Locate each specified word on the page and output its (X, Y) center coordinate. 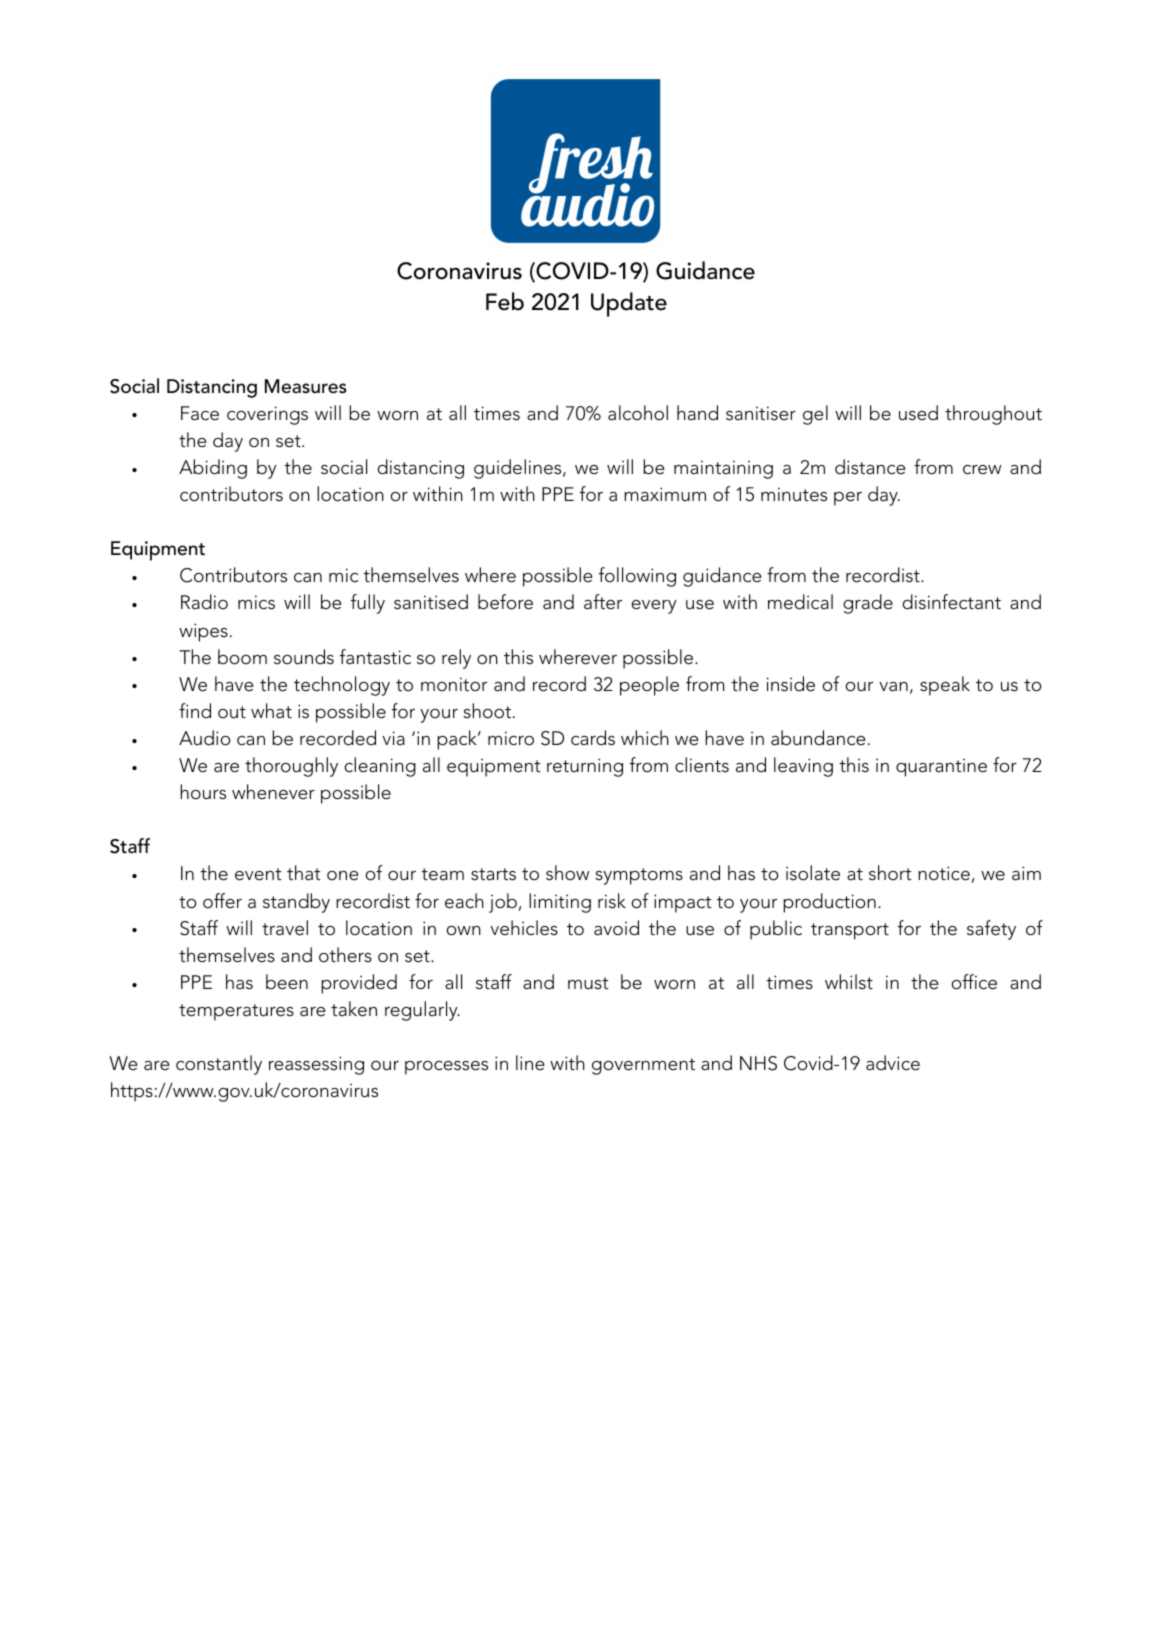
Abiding (213, 469)
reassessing (316, 1065)
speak (945, 686)
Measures (306, 386)
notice (944, 873)
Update (629, 304)
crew (982, 470)
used (918, 413)
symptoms (639, 876)
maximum (665, 494)
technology (342, 686)
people (649, 686)
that (304, 873)
